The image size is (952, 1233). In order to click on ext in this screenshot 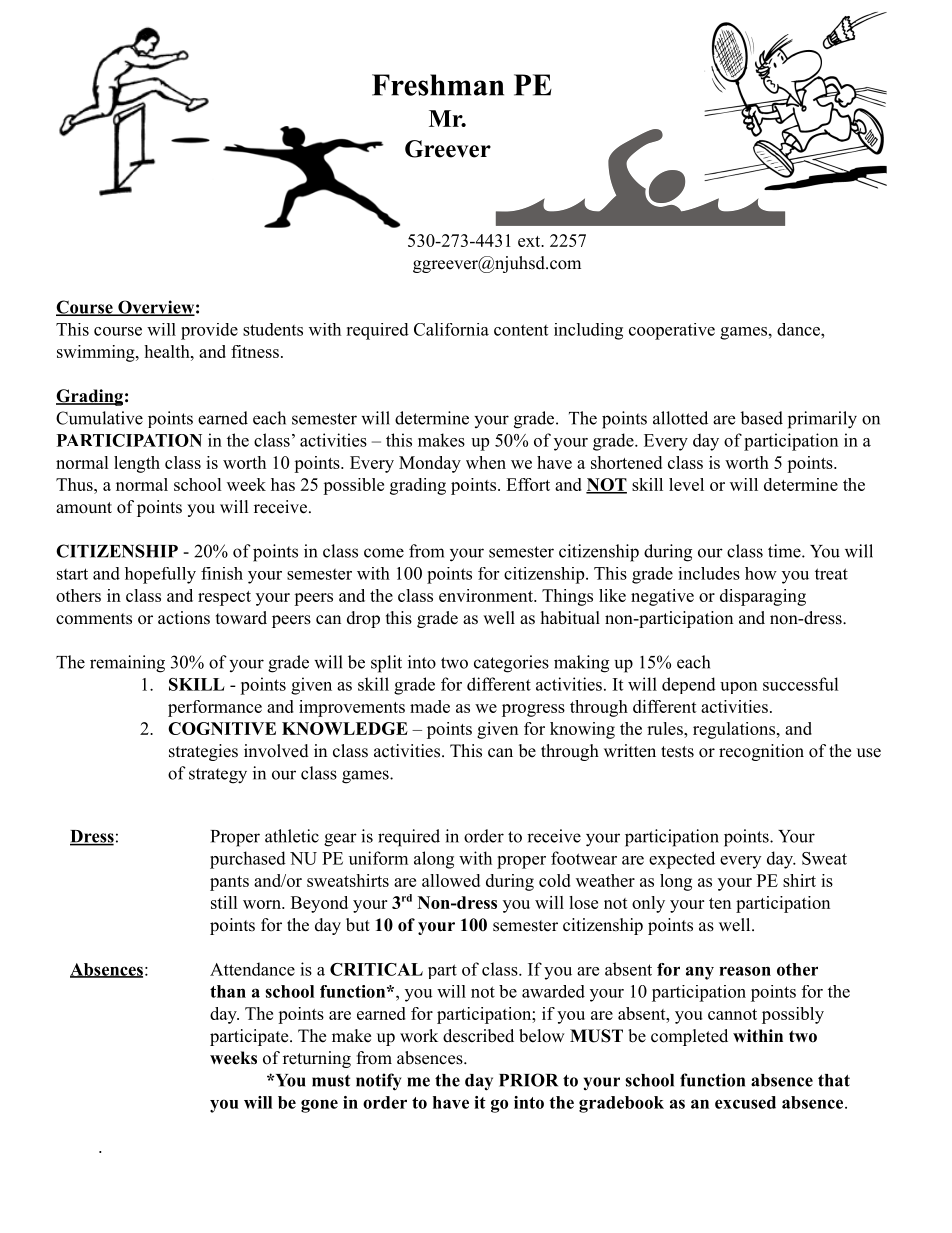, I will do `click(530, 241)`.
